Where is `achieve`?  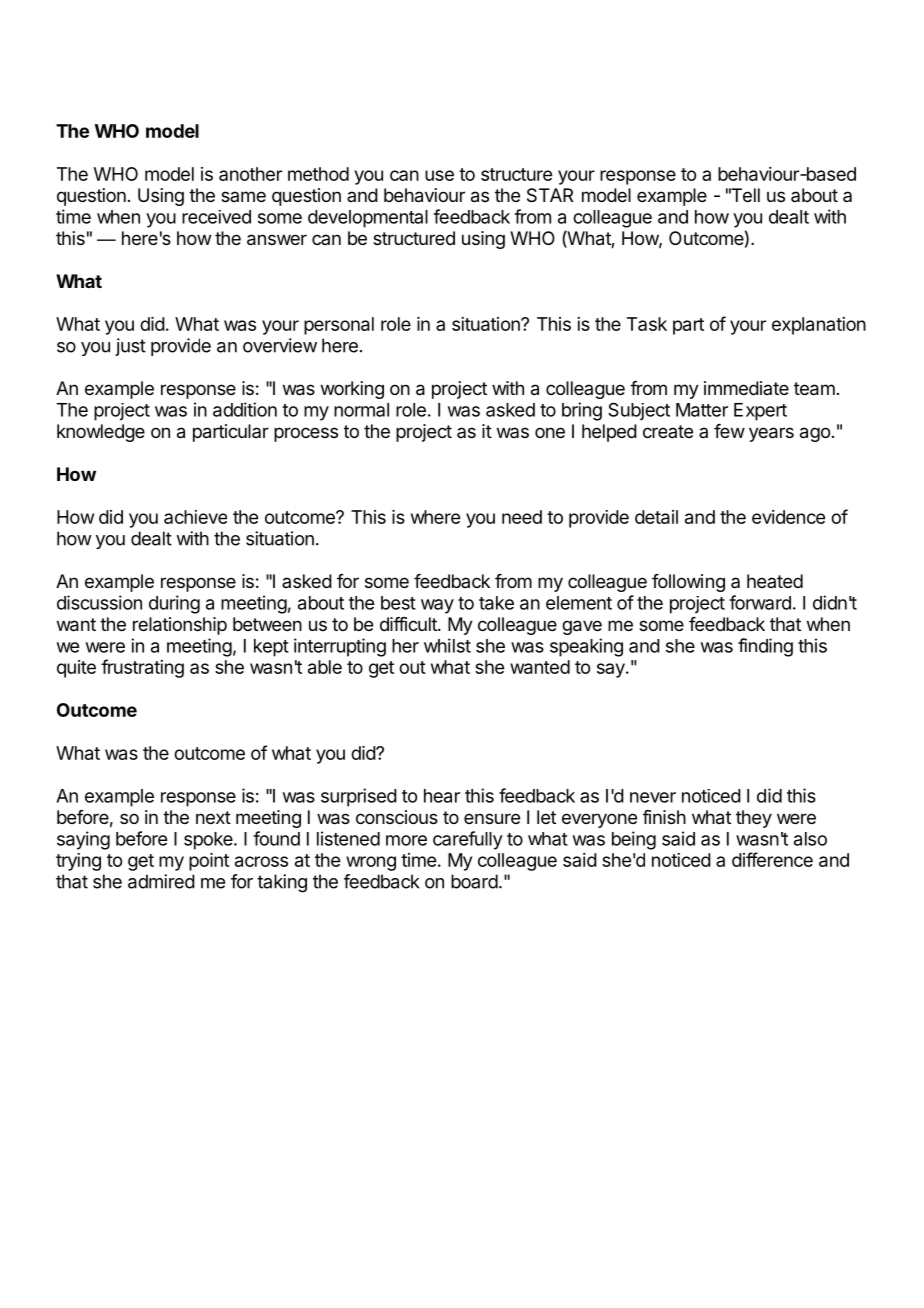 achieve is located at coordinates (195, 517).
